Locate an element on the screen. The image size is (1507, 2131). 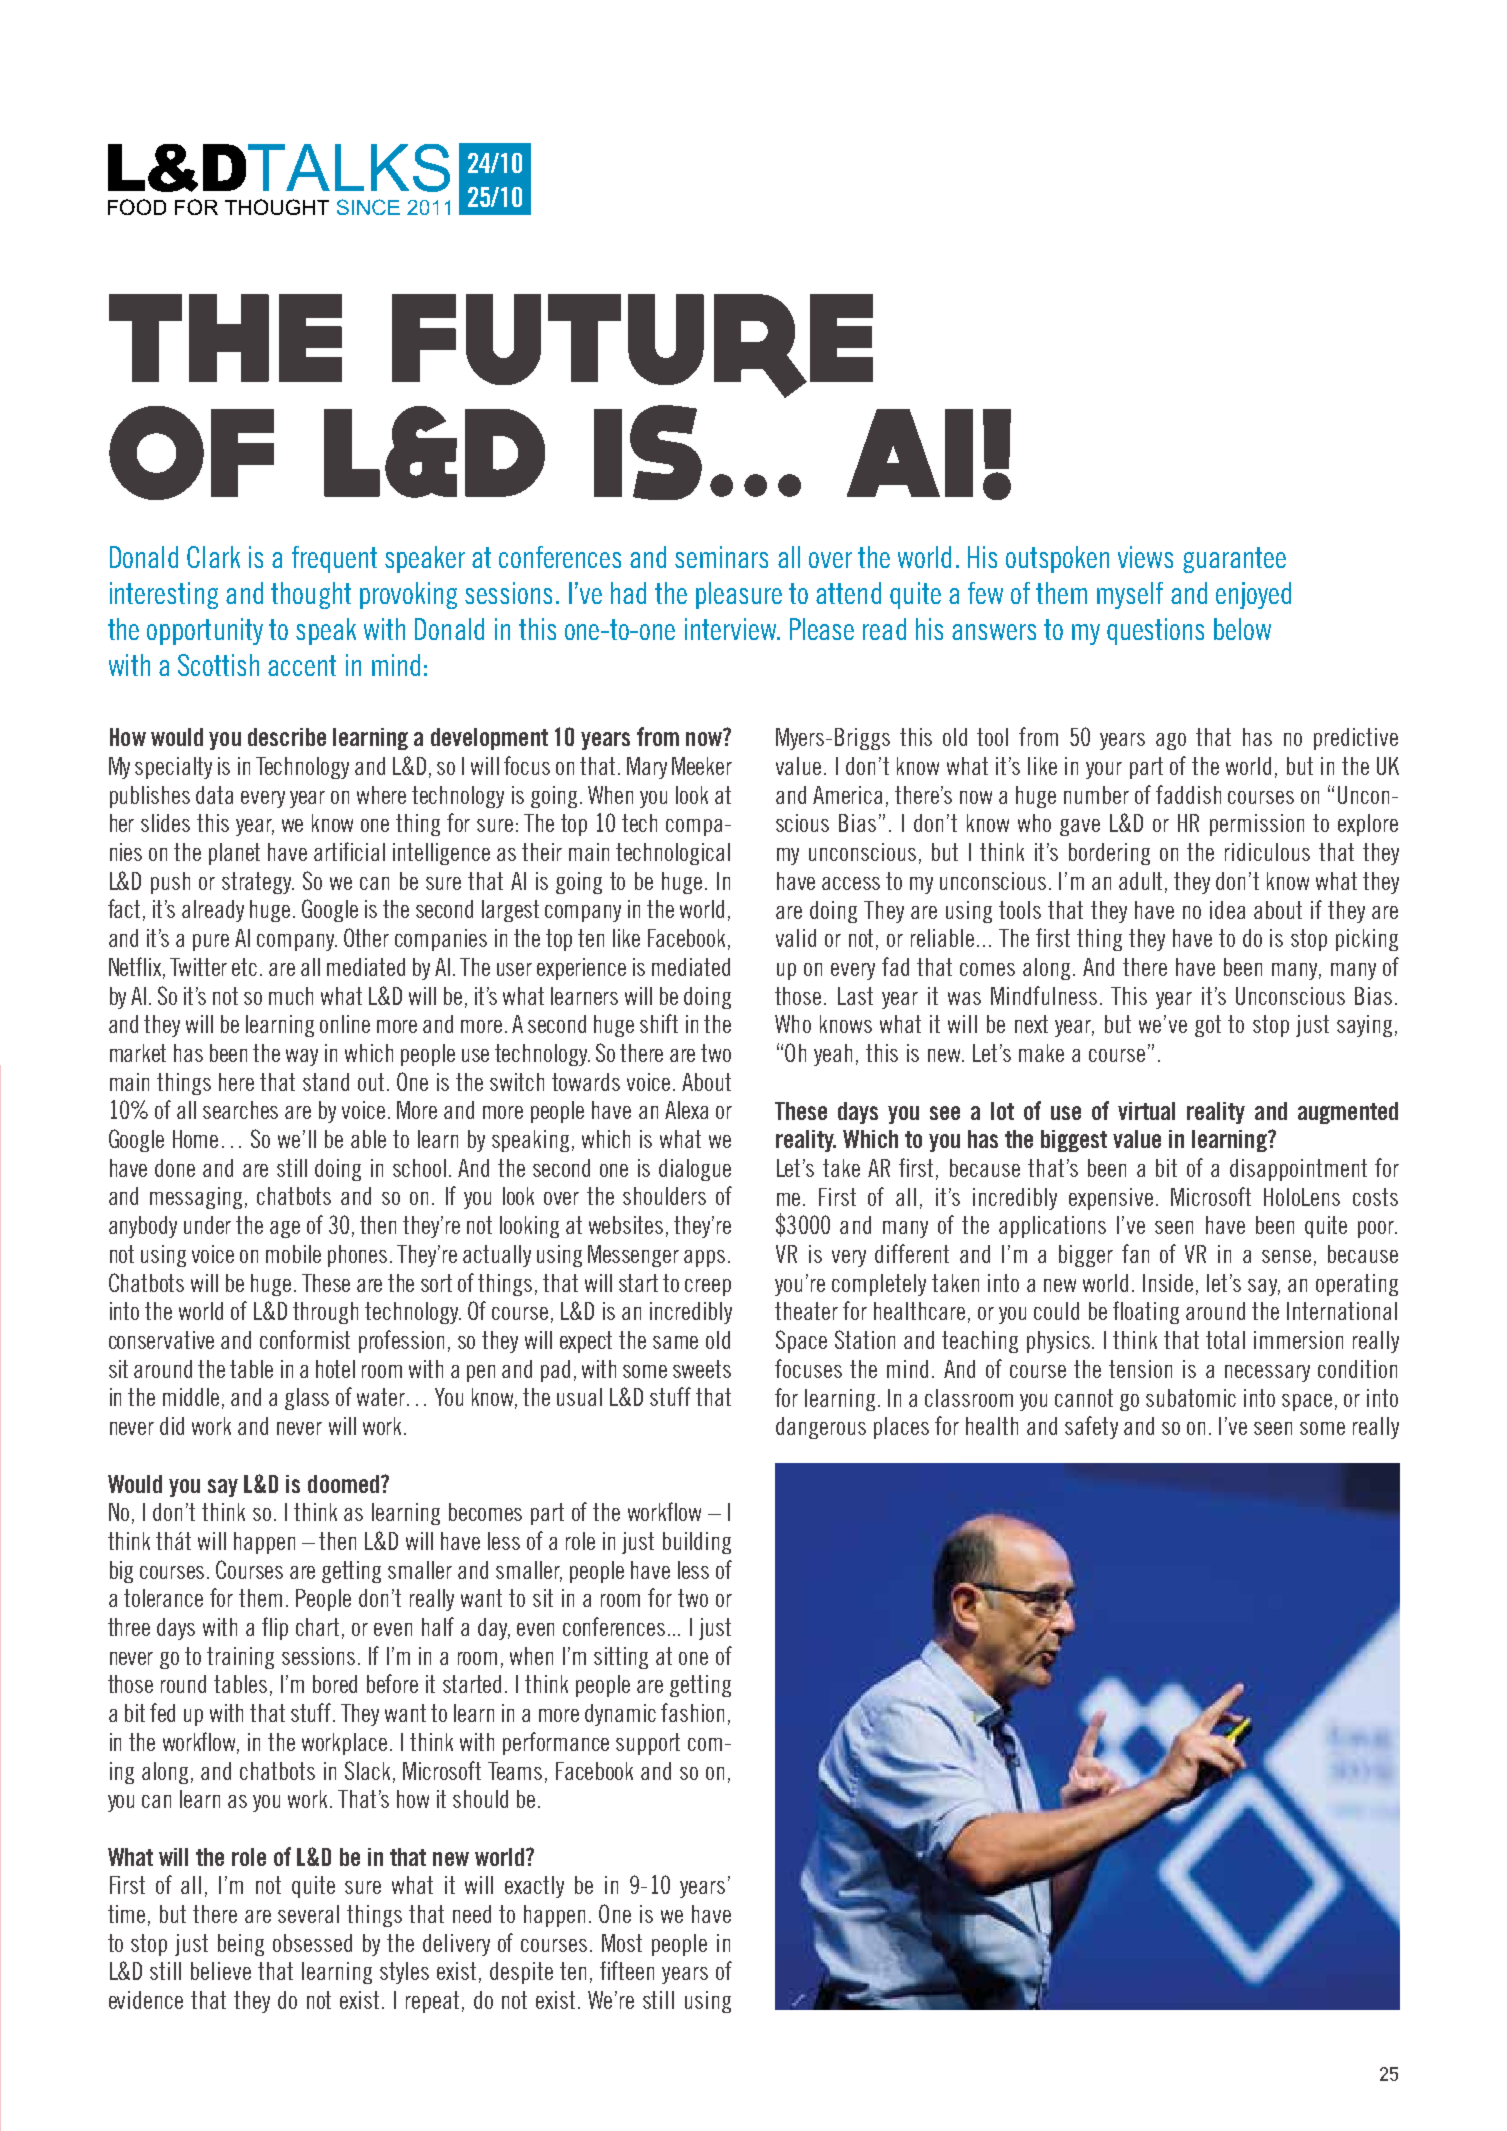
obsessed is located at coordinates (312, 1943).
